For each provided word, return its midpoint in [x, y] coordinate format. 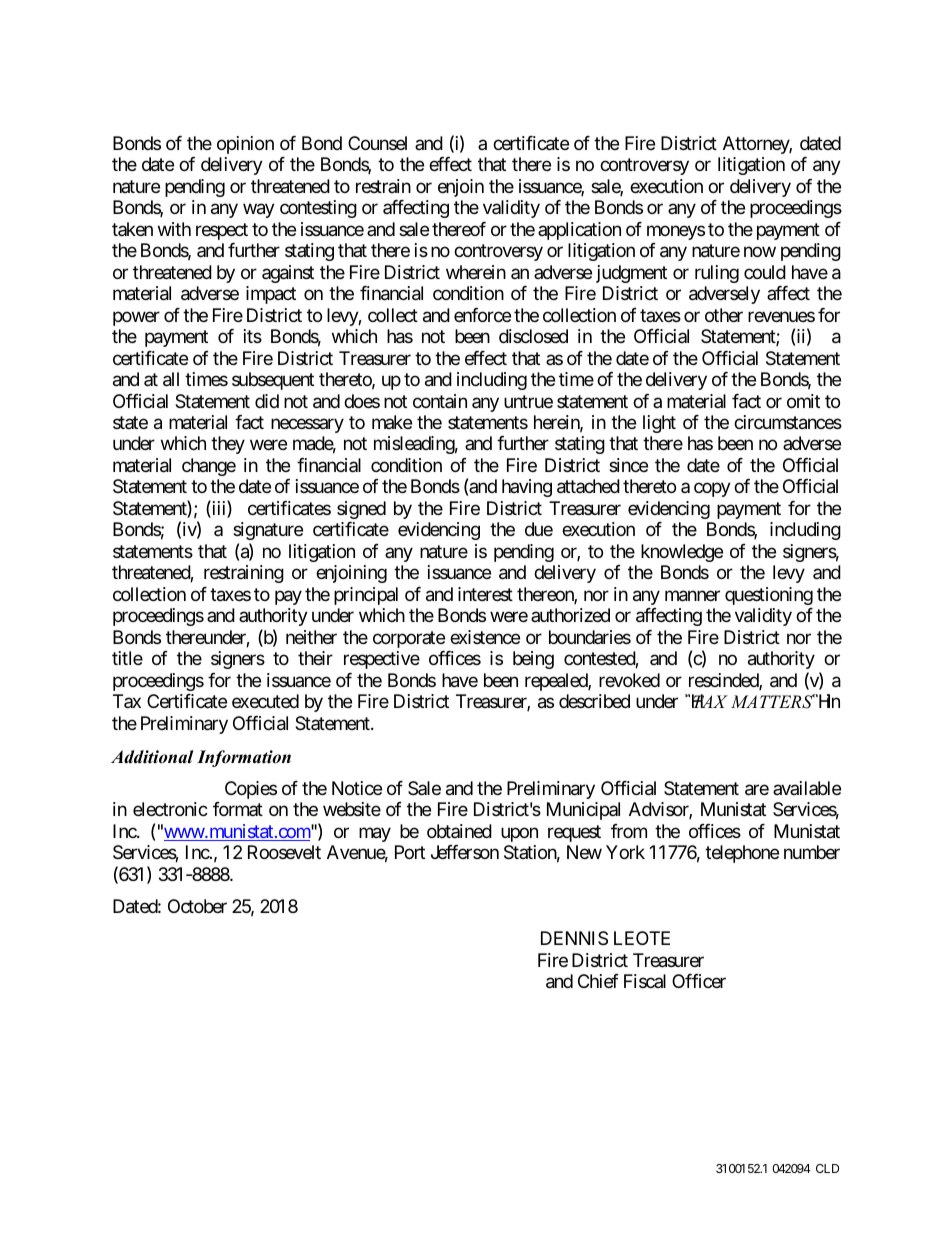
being [533, 660]
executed [265, 701]
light [659, 424]
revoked [629, 680]
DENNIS [574, 938]
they [228, 445]
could [765, 272]
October [197, 906]
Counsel [377, 143]
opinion [245, 145]
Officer [699, 981]
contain [440, 401]
